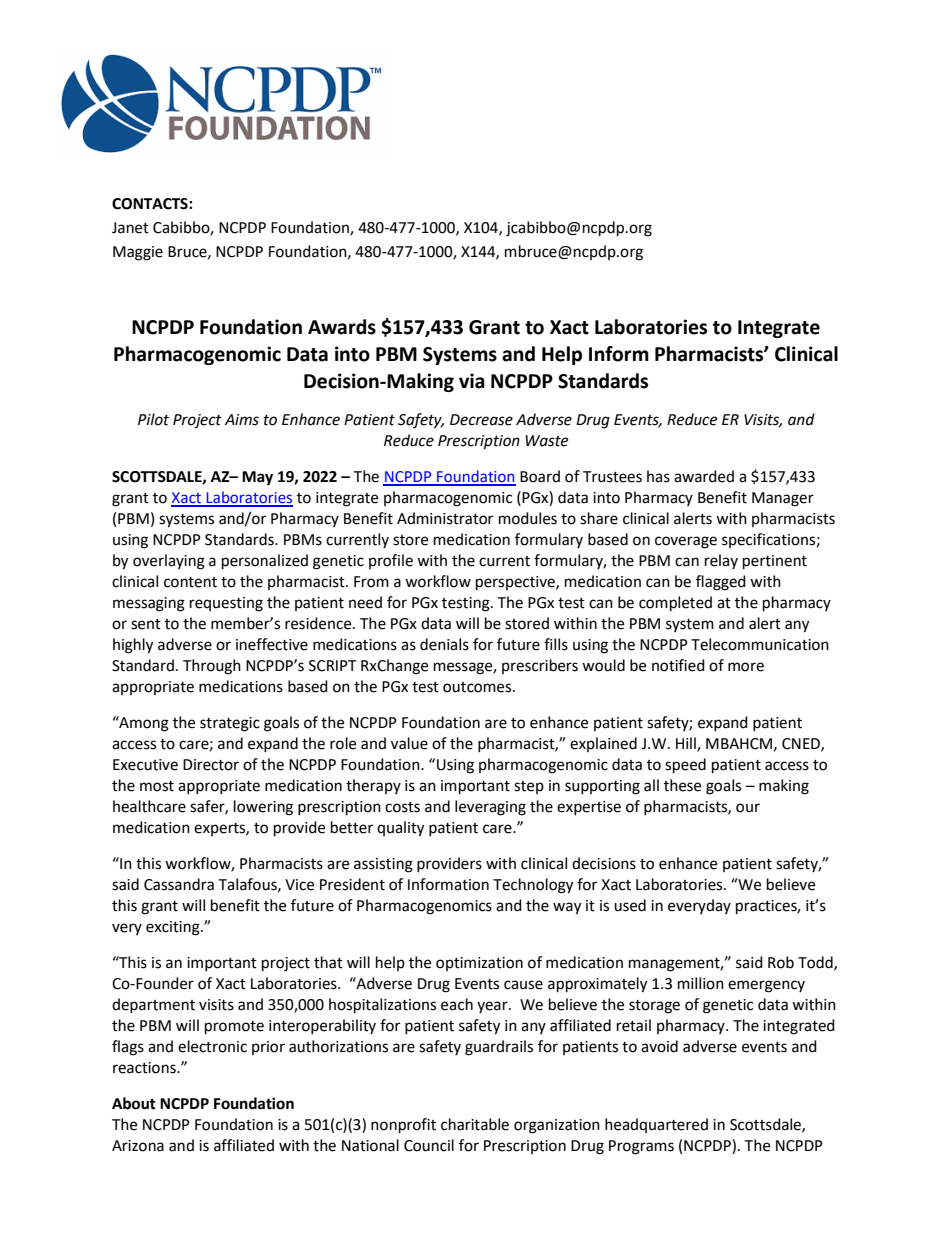 Image resolution: width=952 pixels, height=1233 pixels. Describe the element at coordinates (444, 644) in the page. I see `denials` at that location.
